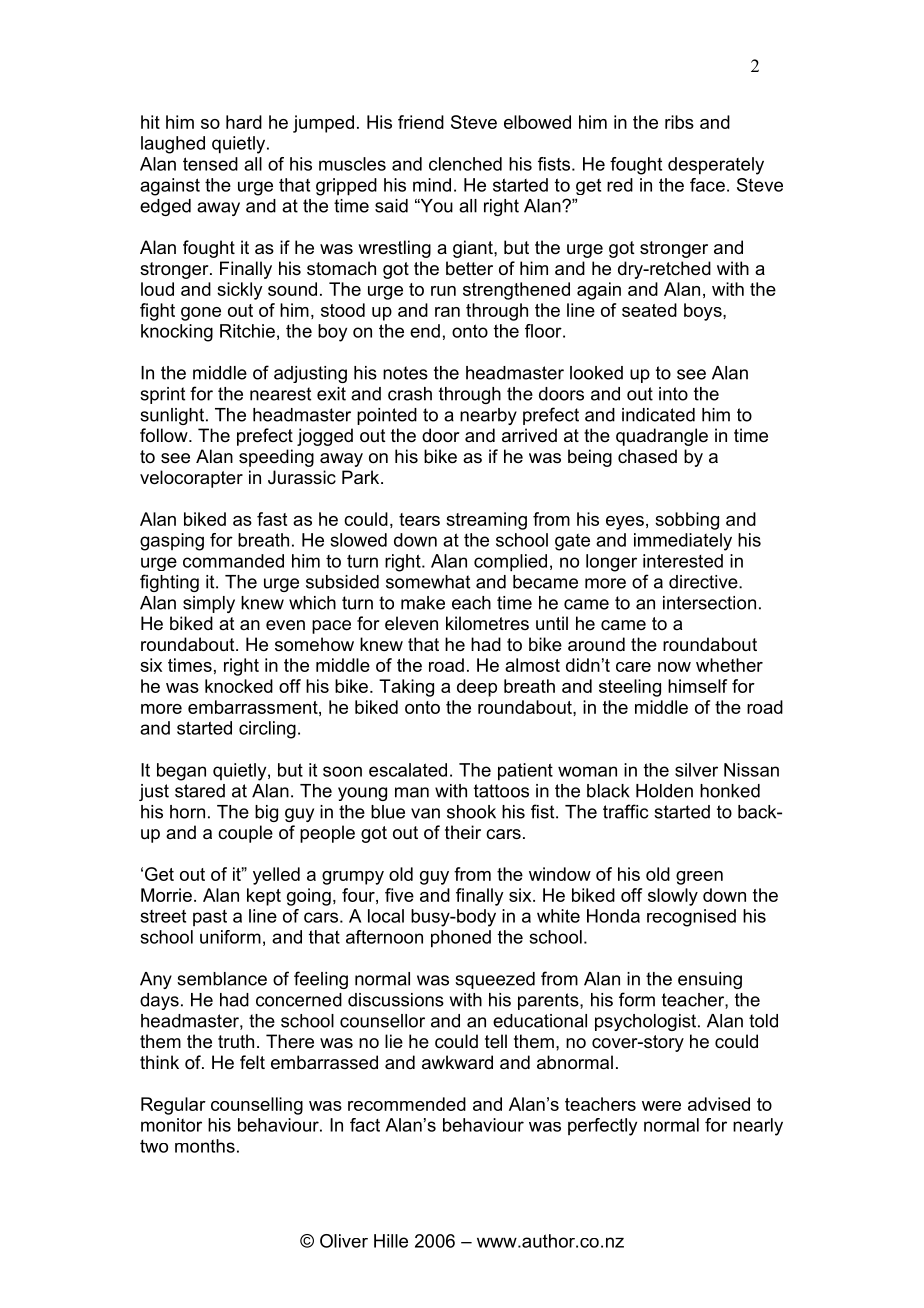 This image has height=1308, width=924. What do you see at coordinates (210, 164) in the image?
I see `tensed` at bounding box center [210, 164].
